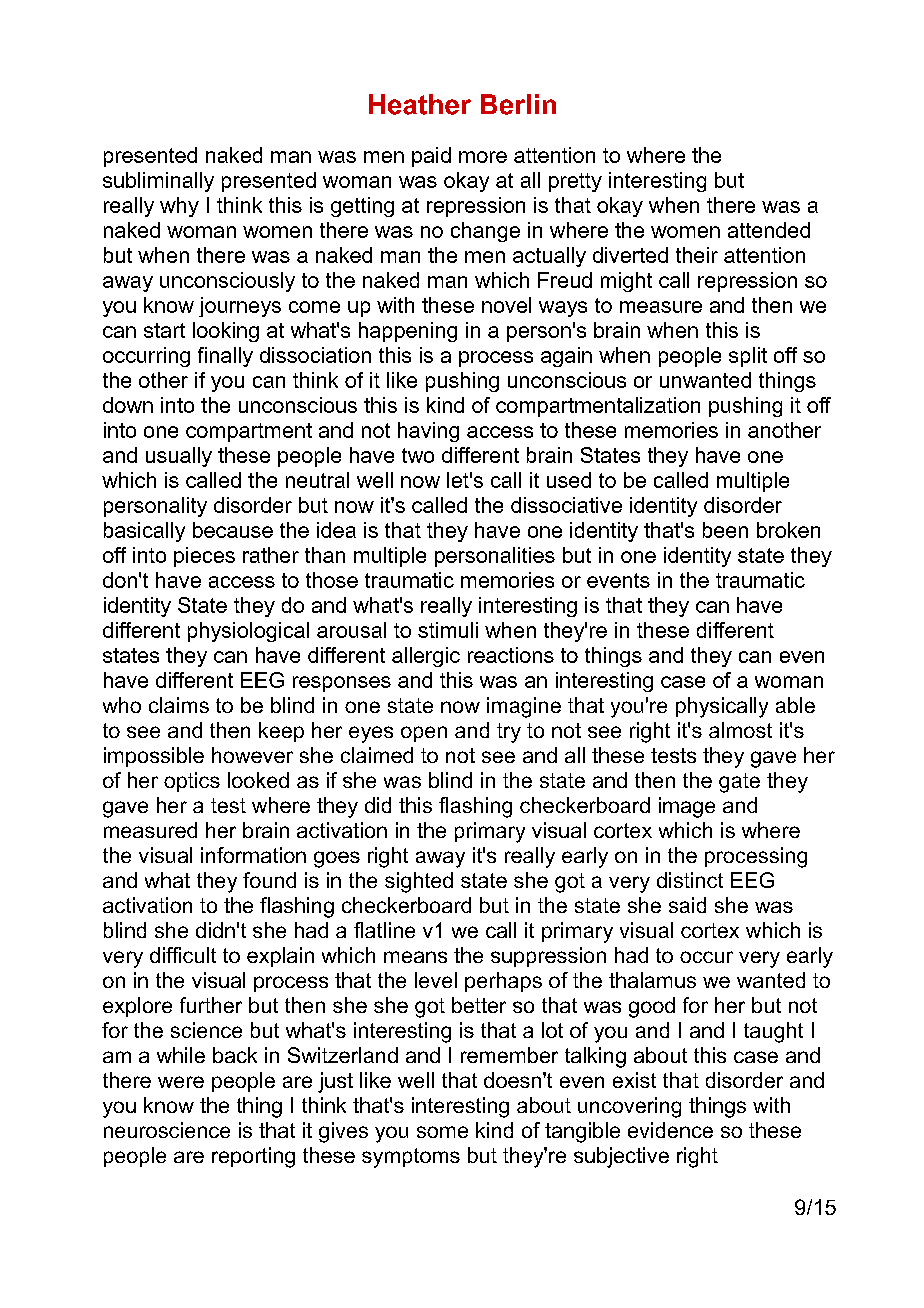 The height and width of the image is (1308, 924). What do you see at coordinates (158, 182) in the image?
I see `subliminally` at bounding box center [158, 182].
